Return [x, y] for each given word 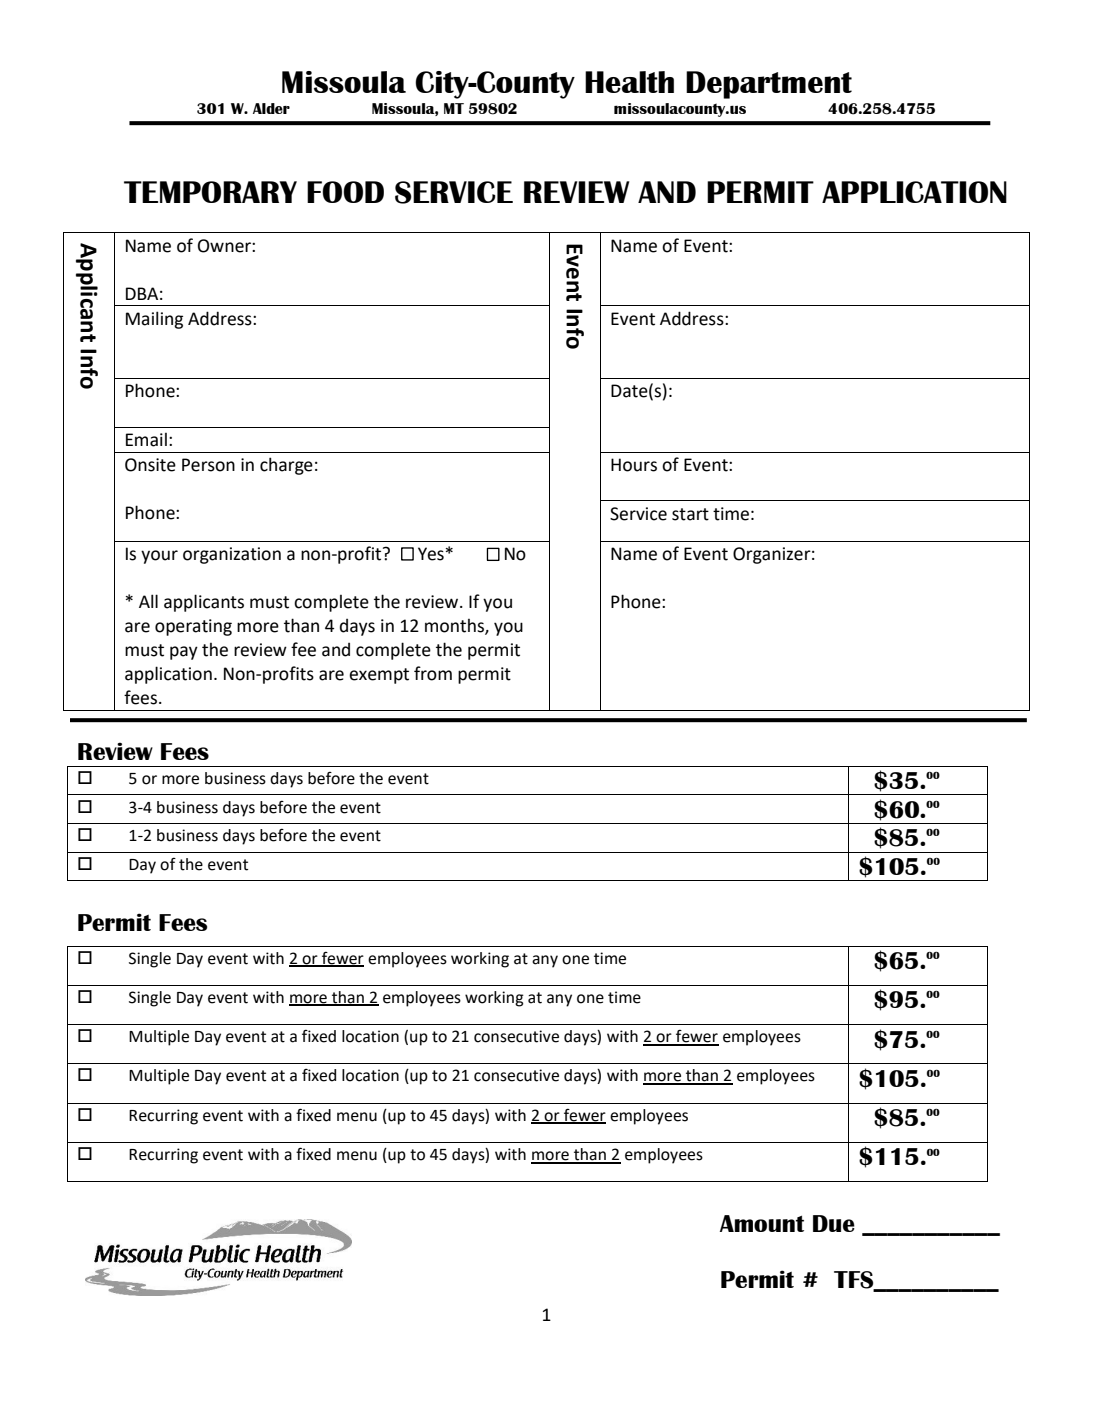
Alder [271, 108]
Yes [431, 554]
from [433, 673]
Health [629, 82]
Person [208, 465]
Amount [762, 1223]
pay [184, 653]
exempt [379, 676]
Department [769, 85]
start [690, 514]
